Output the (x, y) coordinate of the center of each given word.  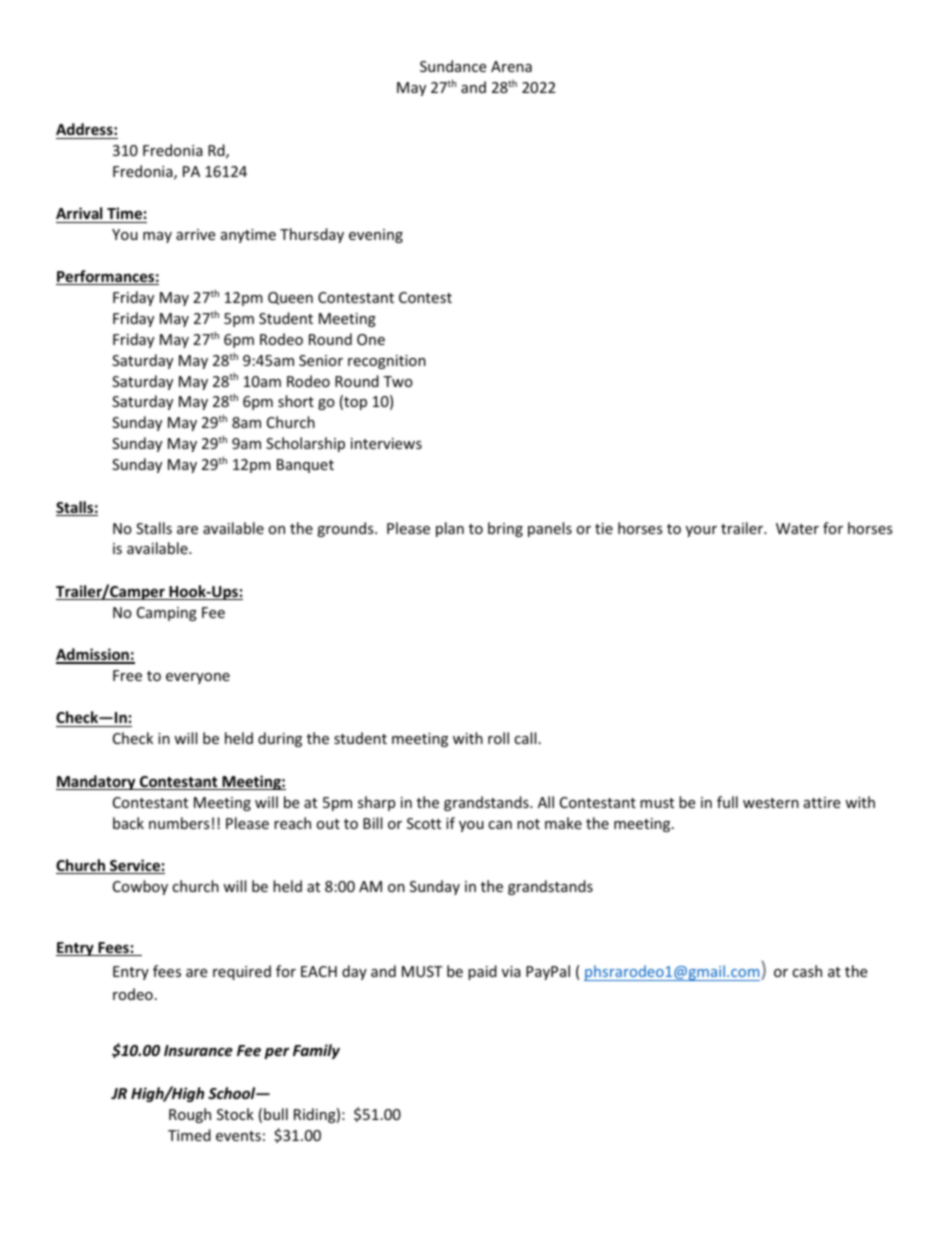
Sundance (453, 66)
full (727, 802)
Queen (290, 298)
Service (135, 866)
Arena (511, 66)
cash (807, 971)
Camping (167, 614)
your (701, 531)
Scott (424, 823)
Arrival (79, 213)
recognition (387, 362)
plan (450, 529)
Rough (190, 1115)
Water (797, 528)
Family (316, 1051)
